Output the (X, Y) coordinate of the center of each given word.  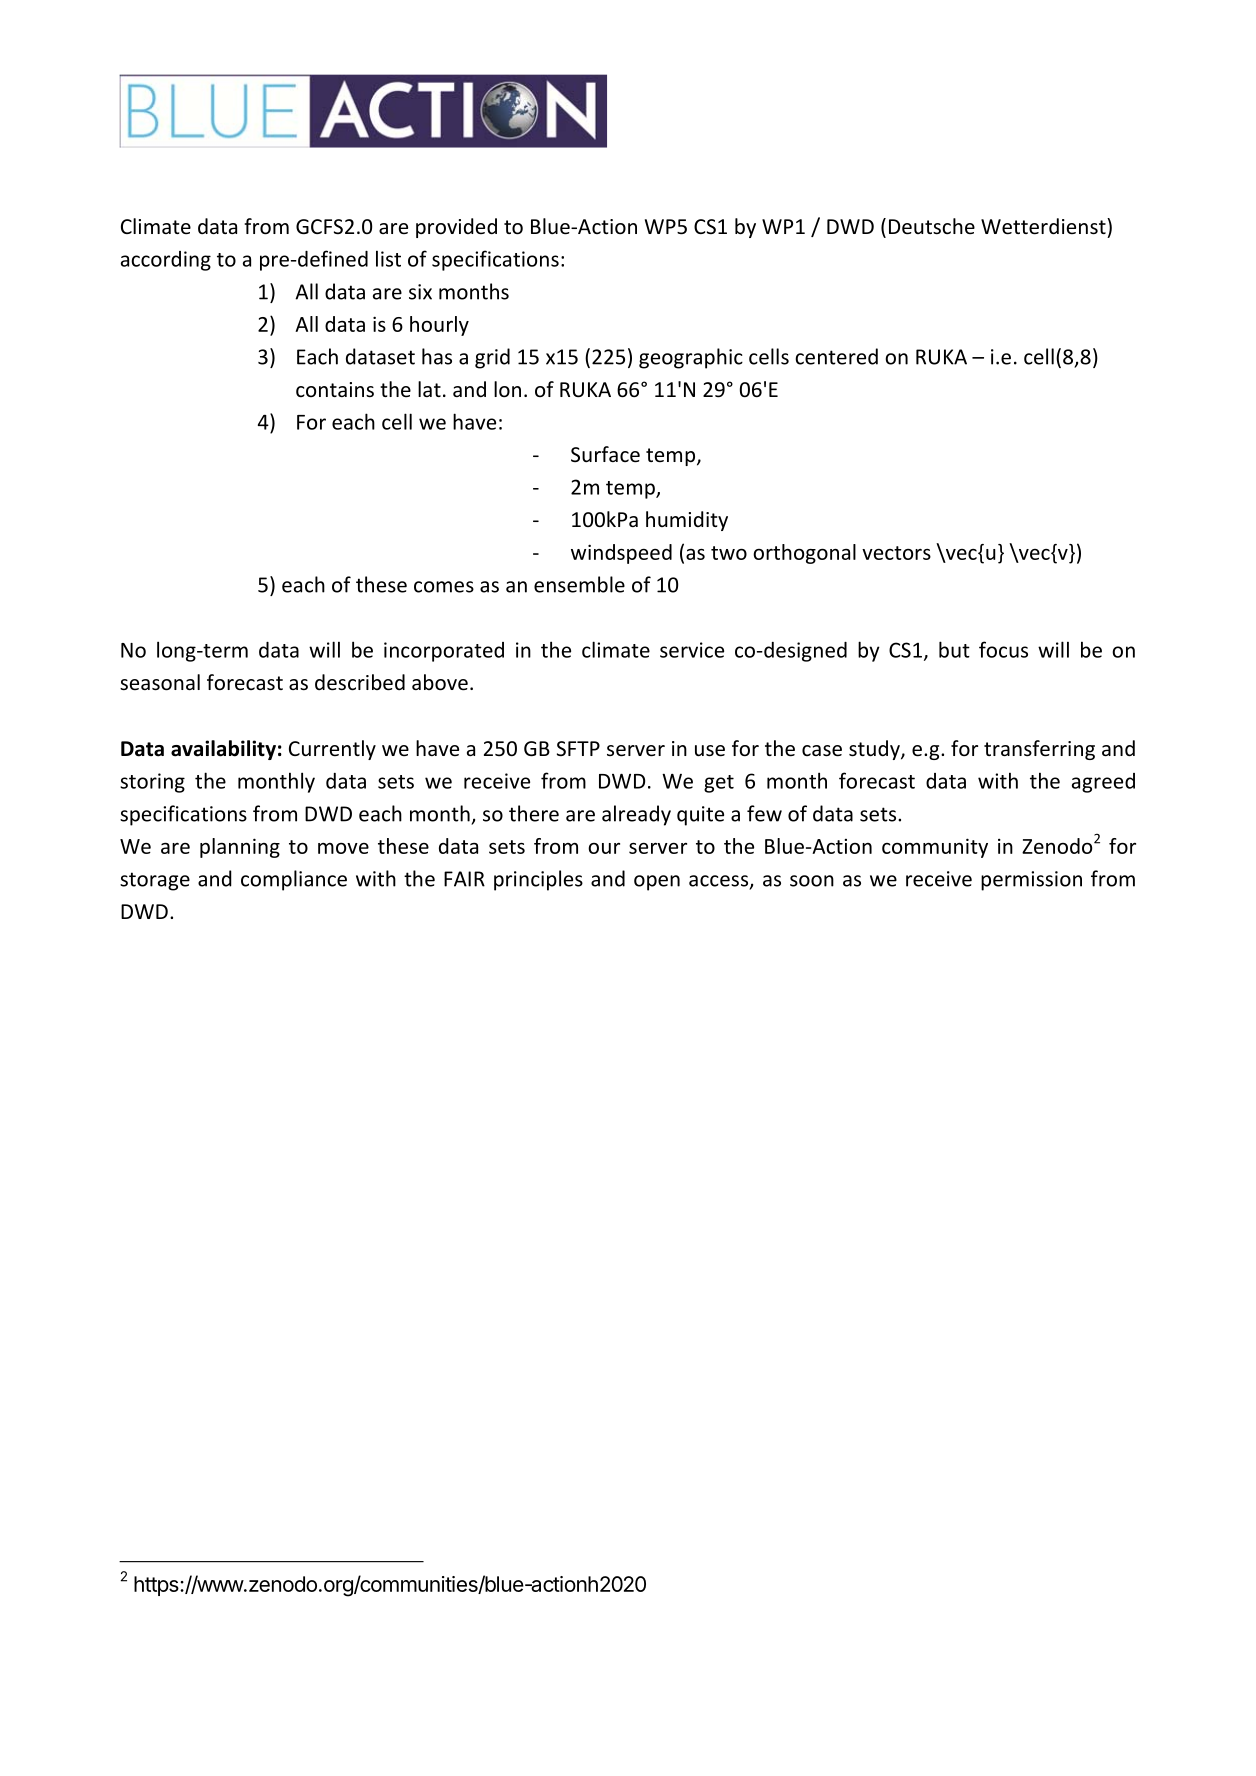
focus (1003, 649)
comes (444, 587)
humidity (687, 521)
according (166, 261)
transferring (1039, 750)
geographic (691, 358)
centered (836, 356)
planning (240, 848)
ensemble (579, 584)
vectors (896, 553)
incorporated (444, 652)
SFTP (578, 748)
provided (456, 228)
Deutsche (932, 226)
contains (335, 389)
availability (223, 750)
